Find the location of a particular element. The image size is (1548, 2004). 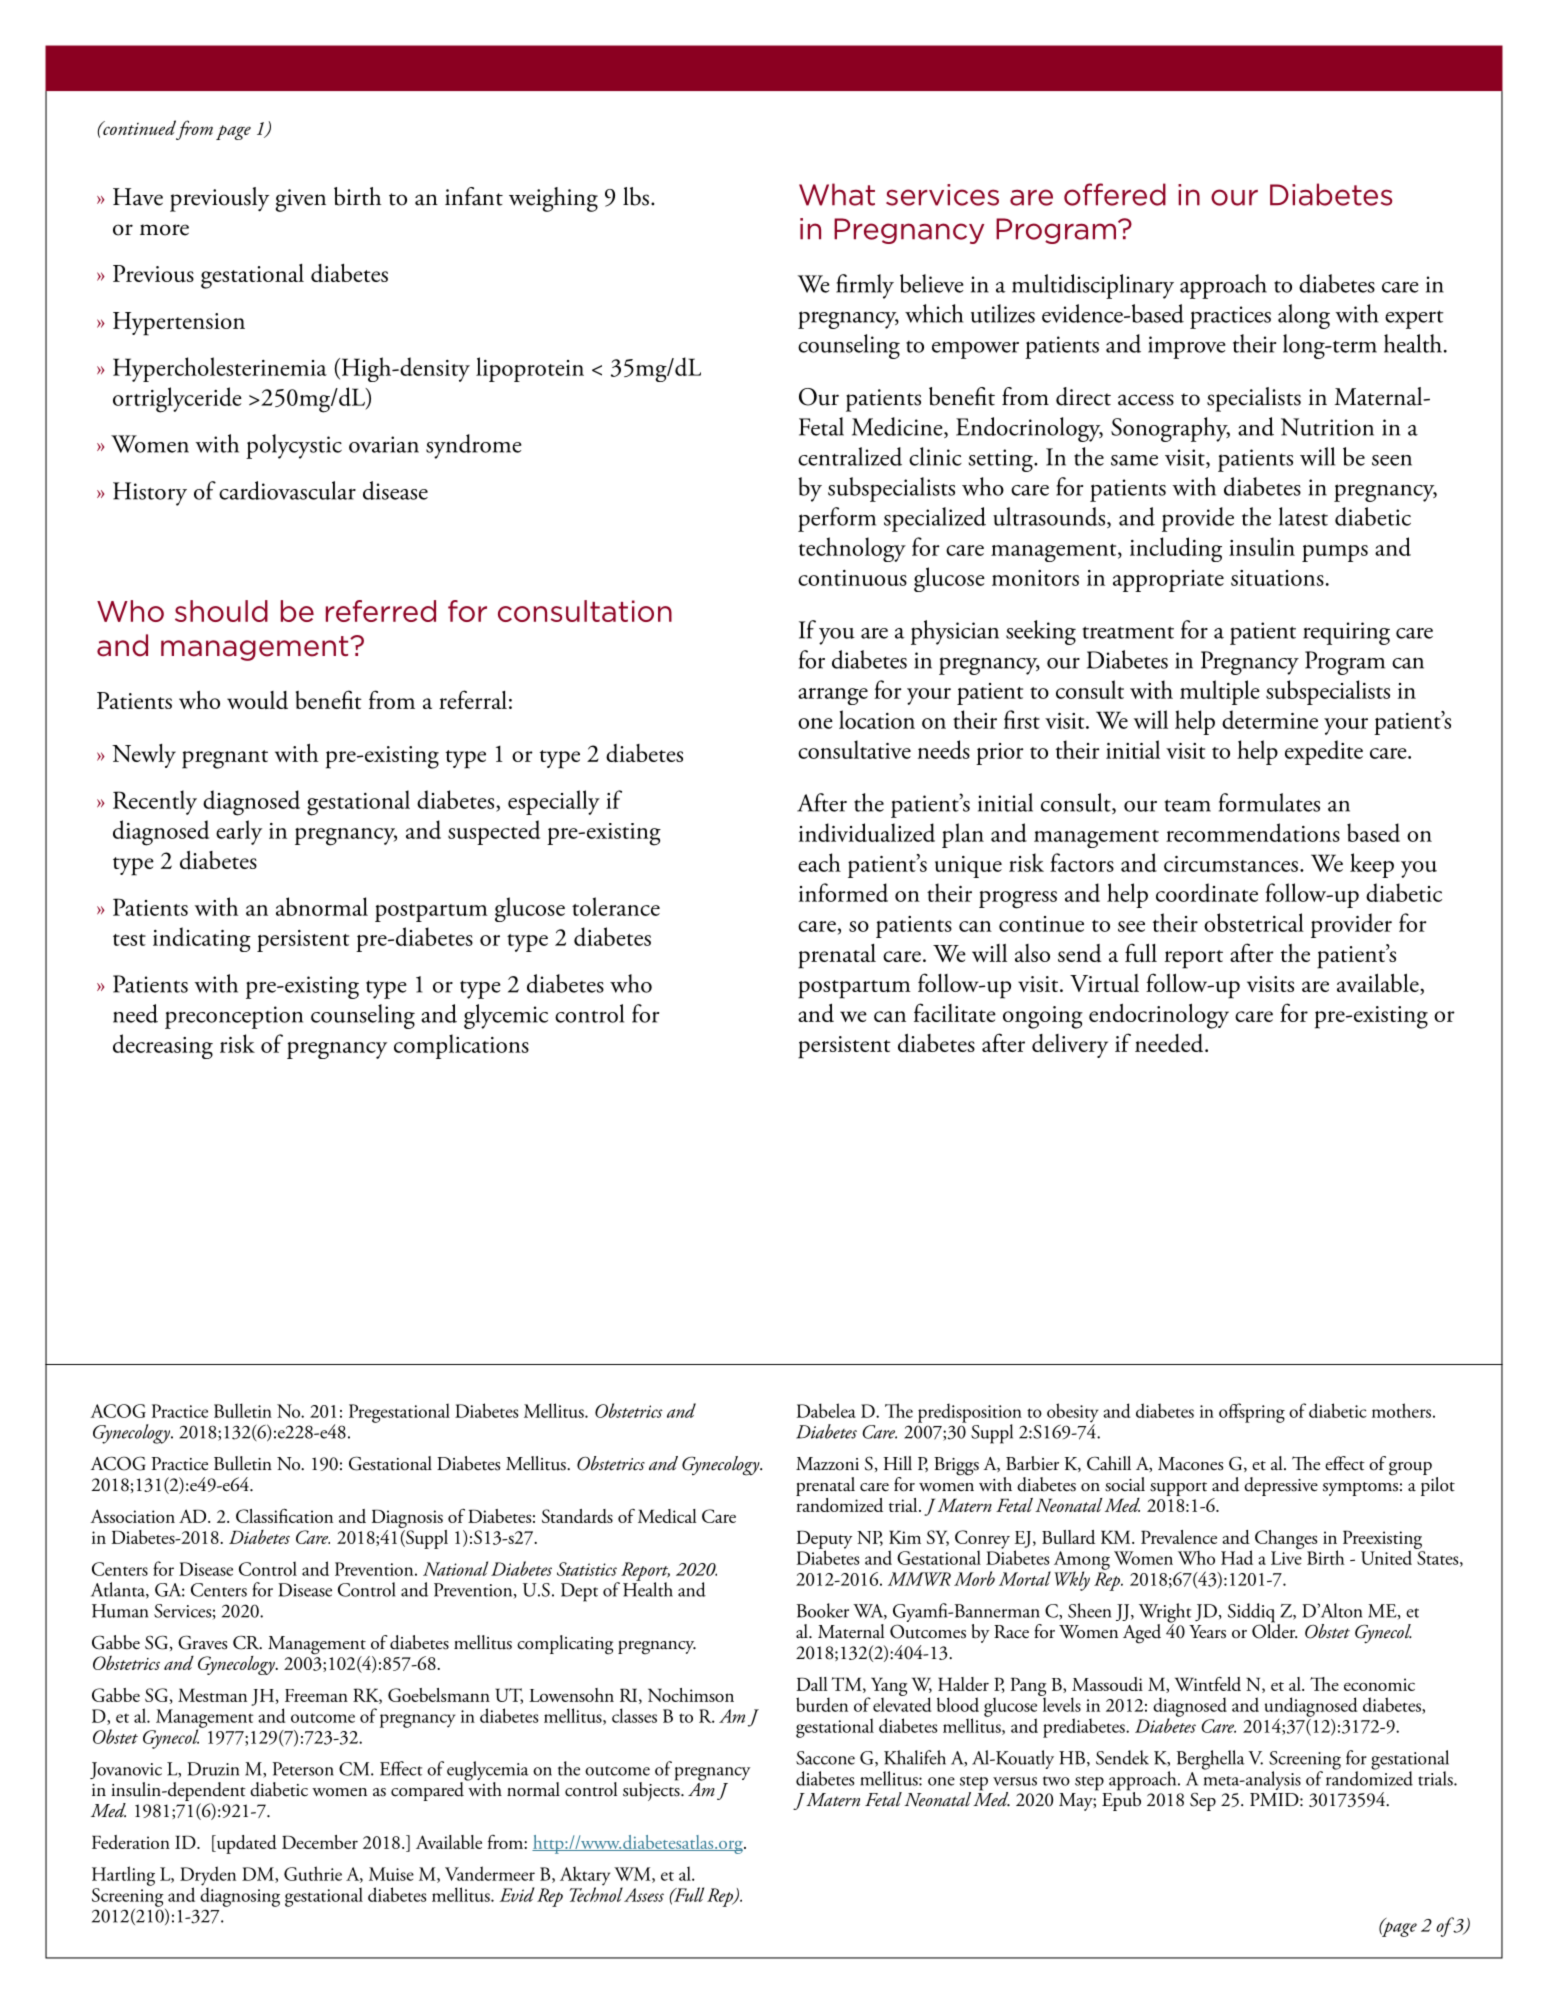

updated is located at coordinates (245, 1844).
